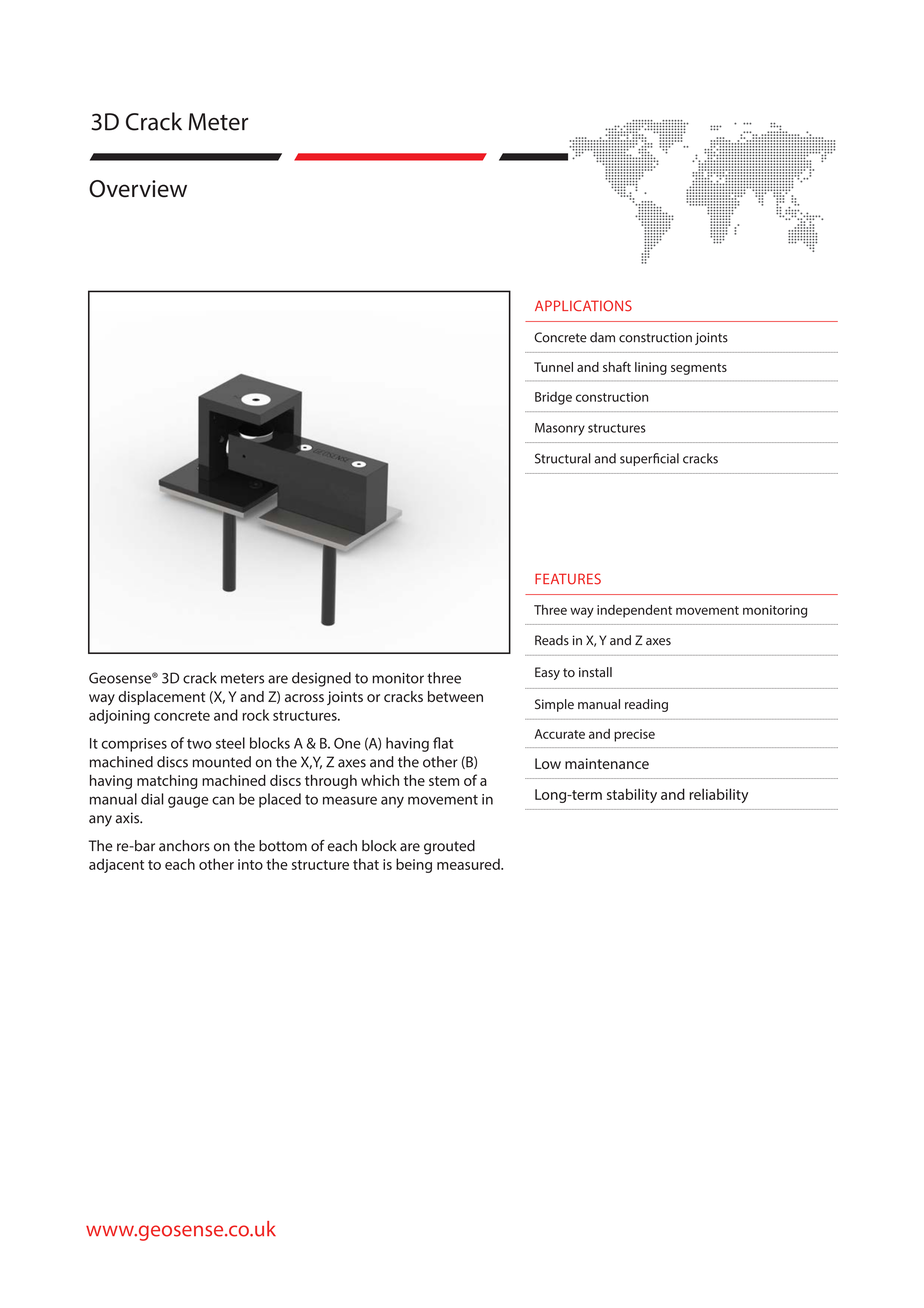  What do you see at coordinates (250, 864) in the screenshot?
I see `into` at bounding box center [250, 864].
